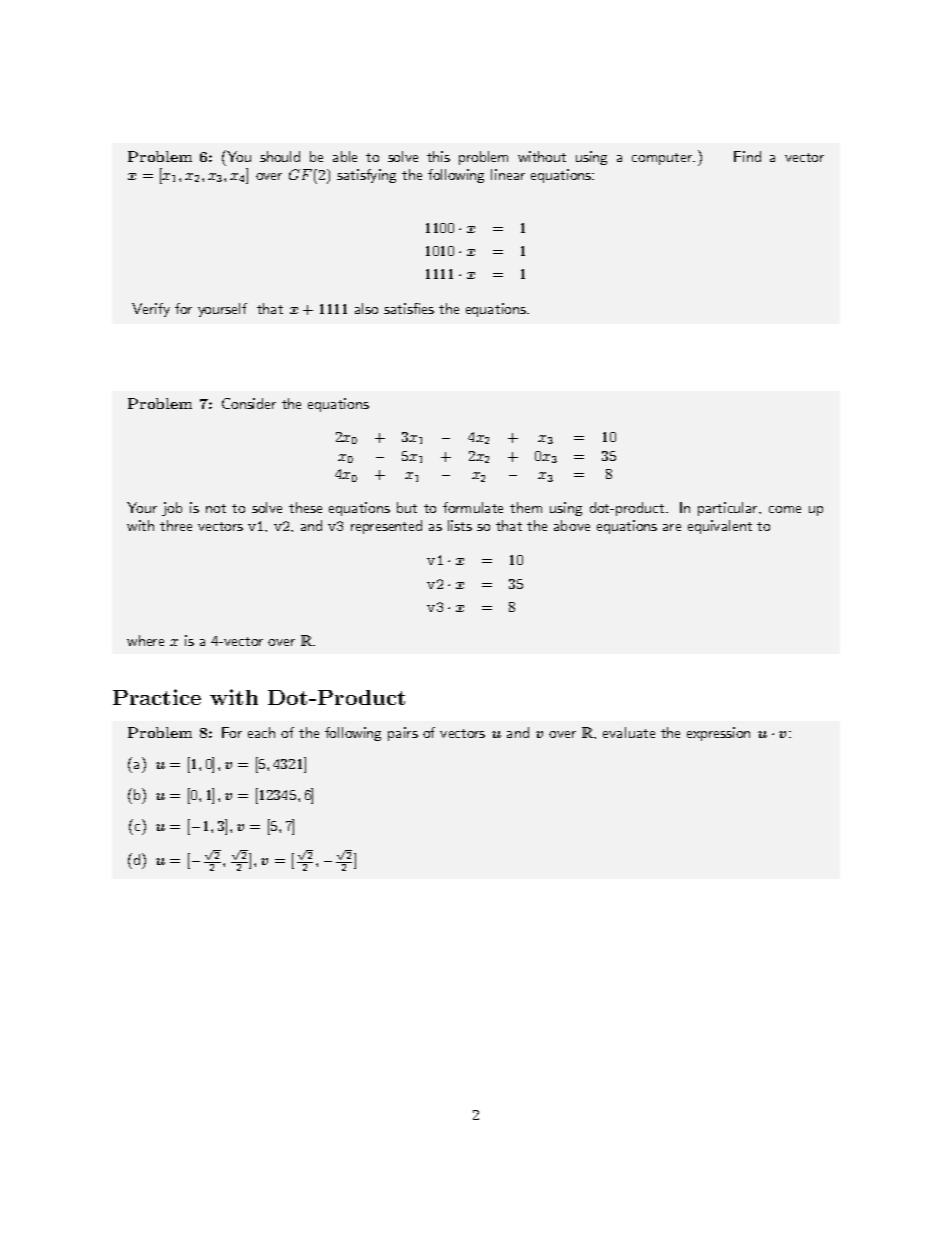  Describe the element at coordinates (473, 507) in the image. I see `formulate` at that location.
